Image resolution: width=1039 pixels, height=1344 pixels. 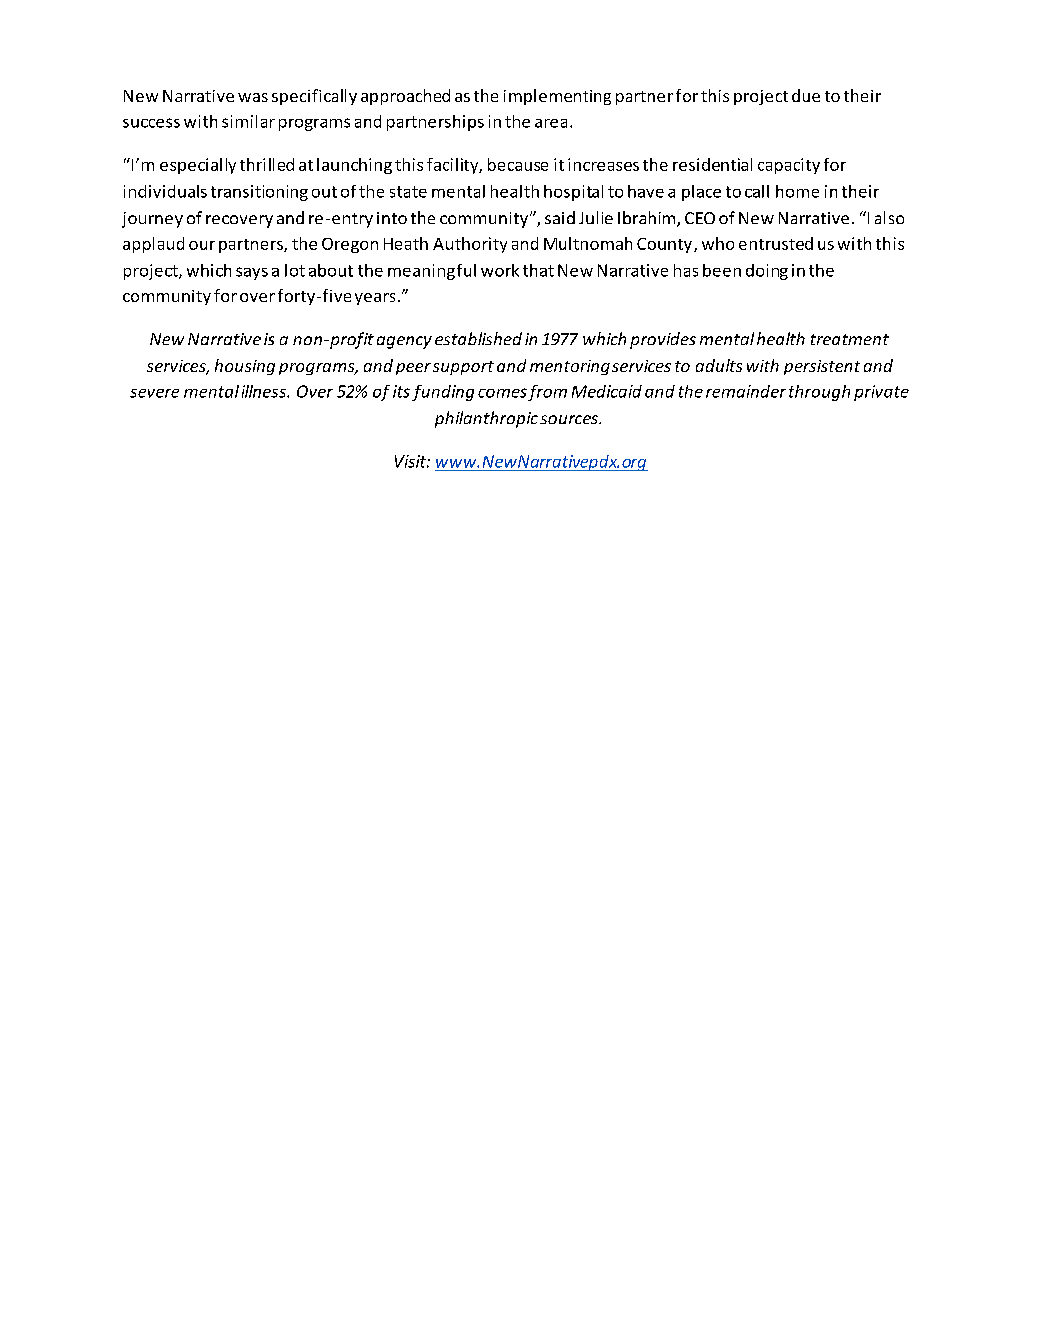 I want to click on hospital, so click(x=573, y=193).
